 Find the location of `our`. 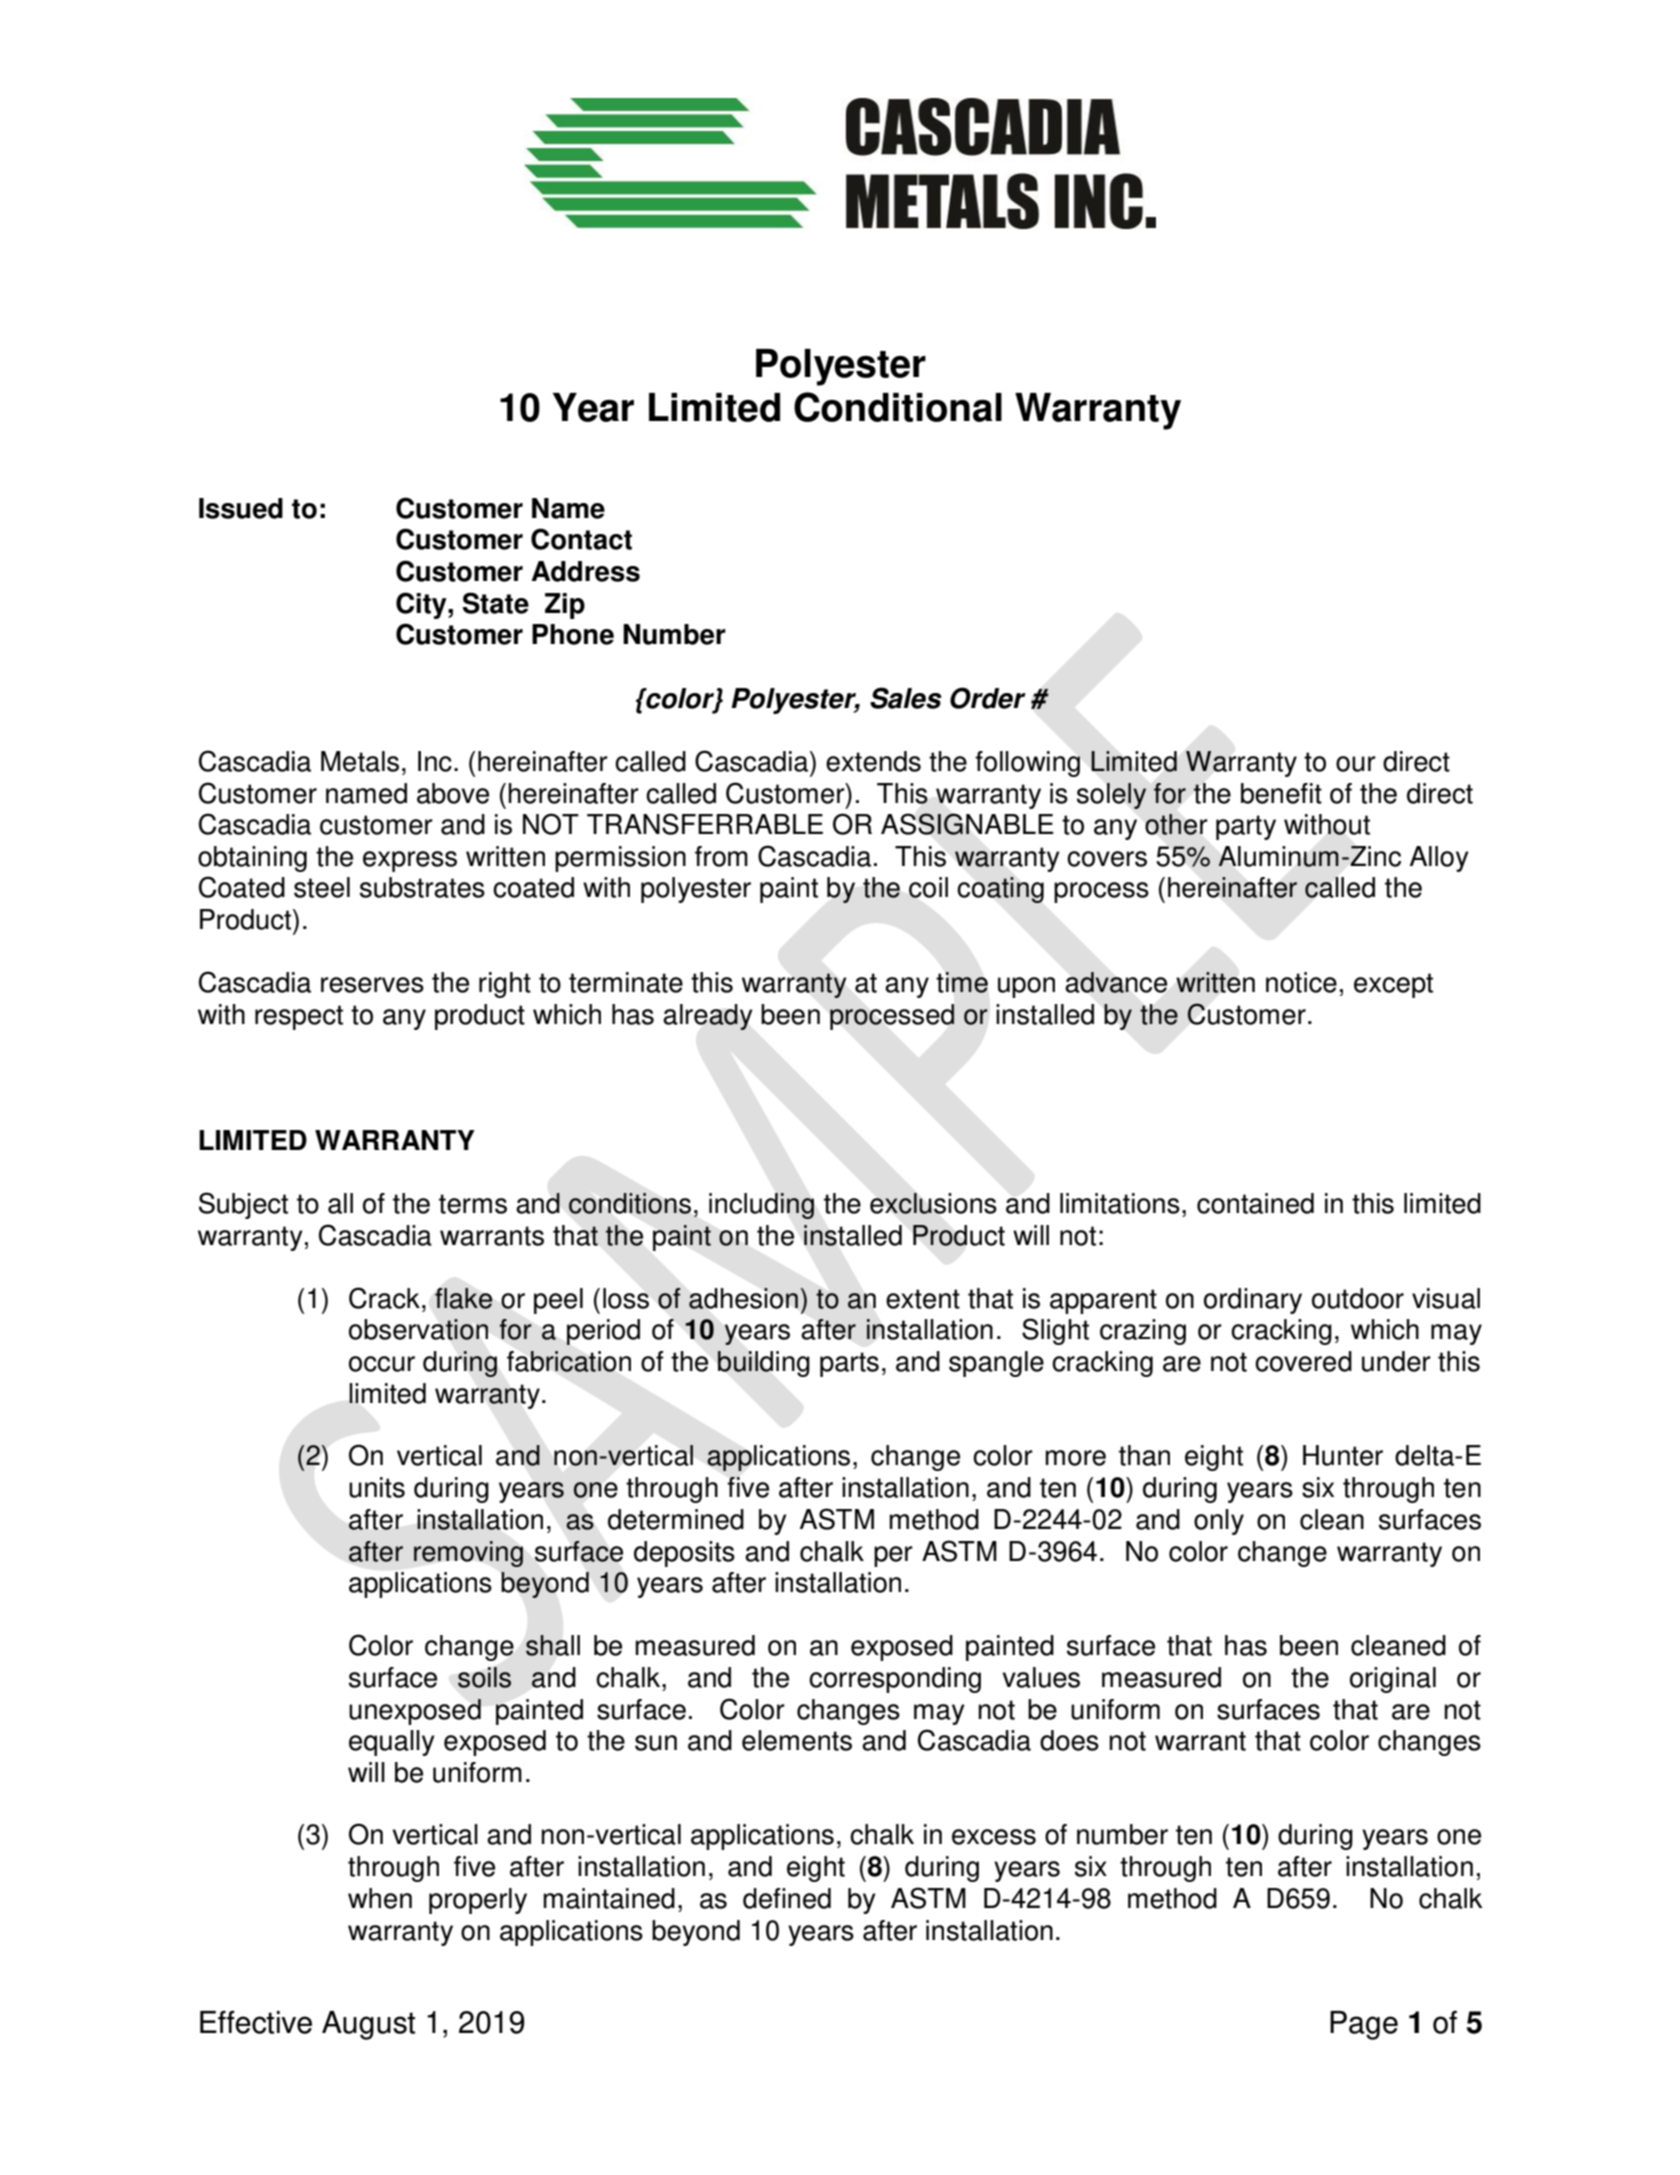

our is located at coordinates (1356, 764).
